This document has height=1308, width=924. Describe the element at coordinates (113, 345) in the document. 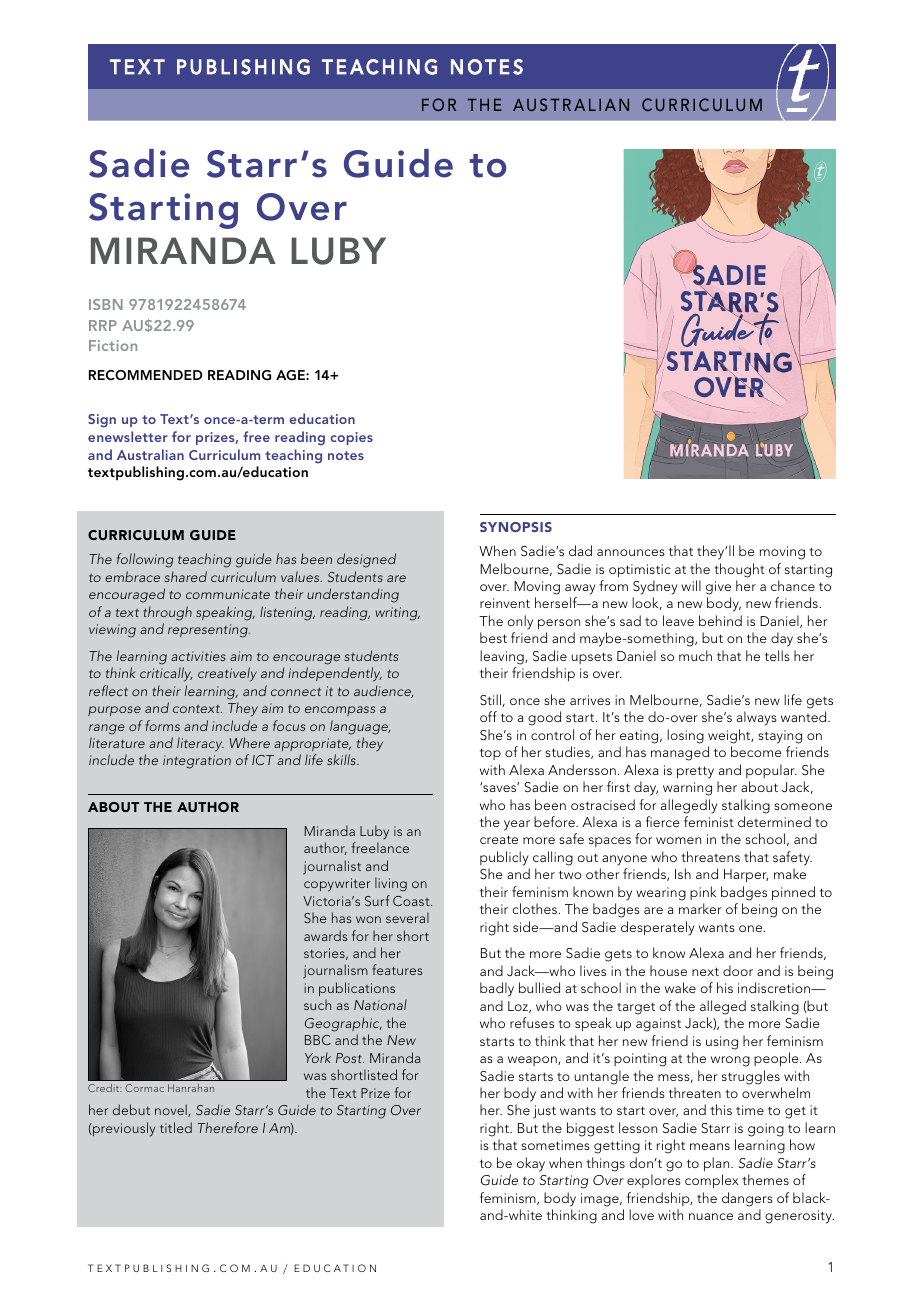

I see `Fiction` at that location.
